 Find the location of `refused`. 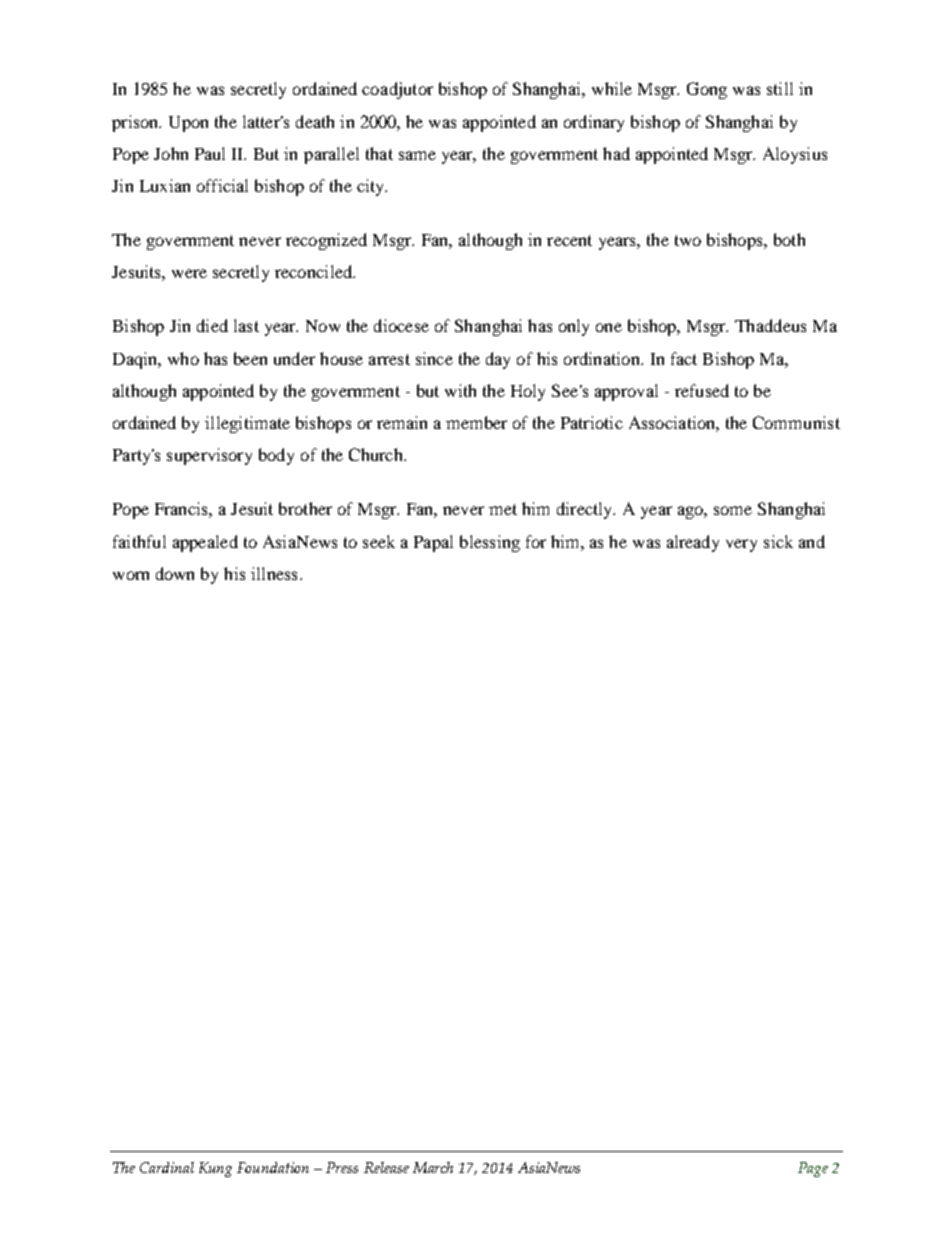

refused is located at coordinates (702, 390).
